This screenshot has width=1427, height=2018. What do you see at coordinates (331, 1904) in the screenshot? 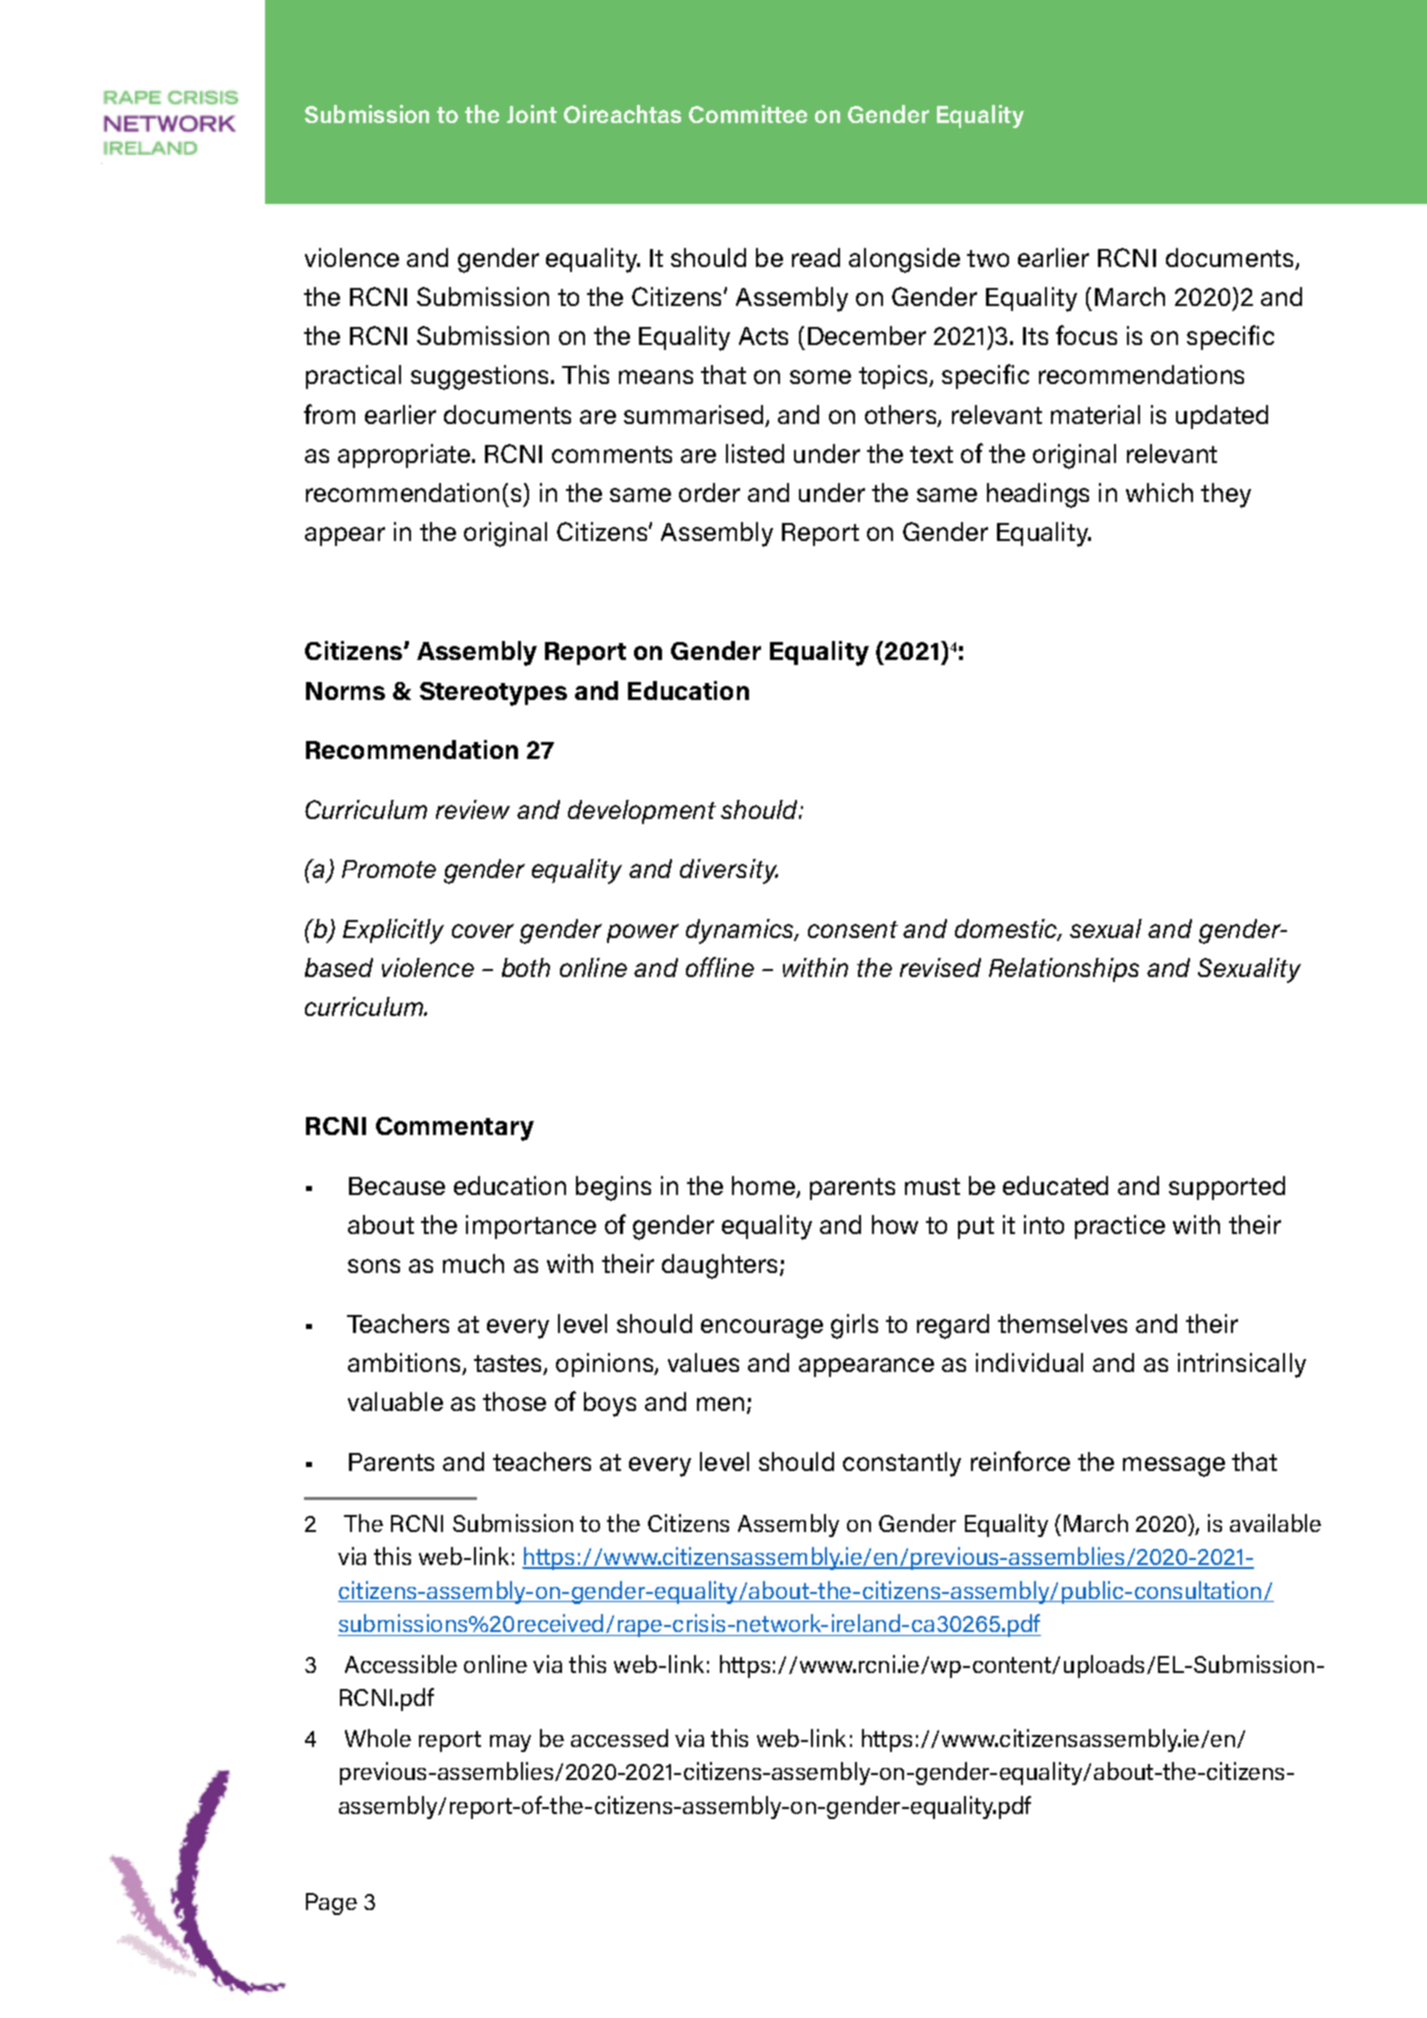
I see `Page` at bounding box center [331, 1904].
